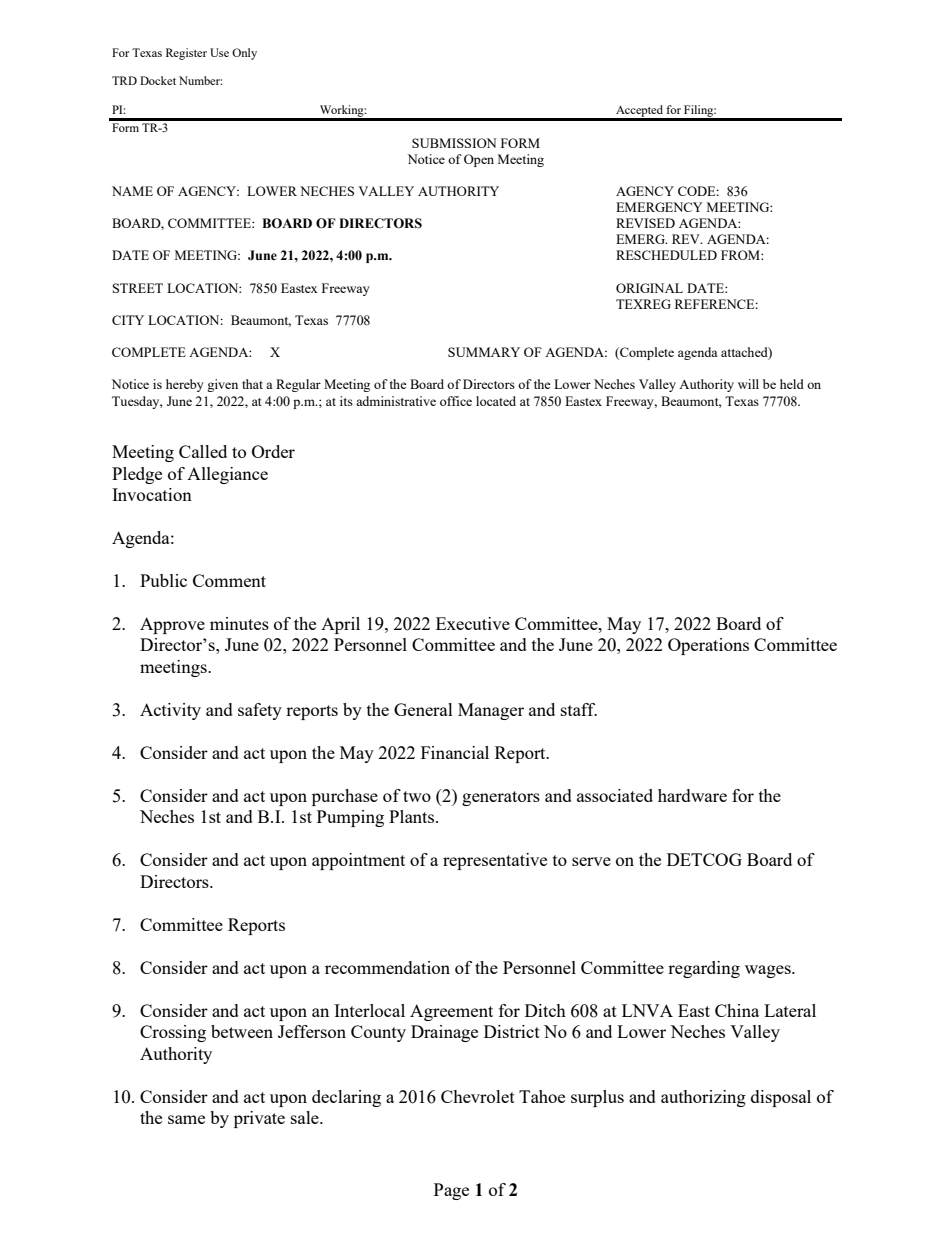  I want to click on REVISED, so click(645, 223).
